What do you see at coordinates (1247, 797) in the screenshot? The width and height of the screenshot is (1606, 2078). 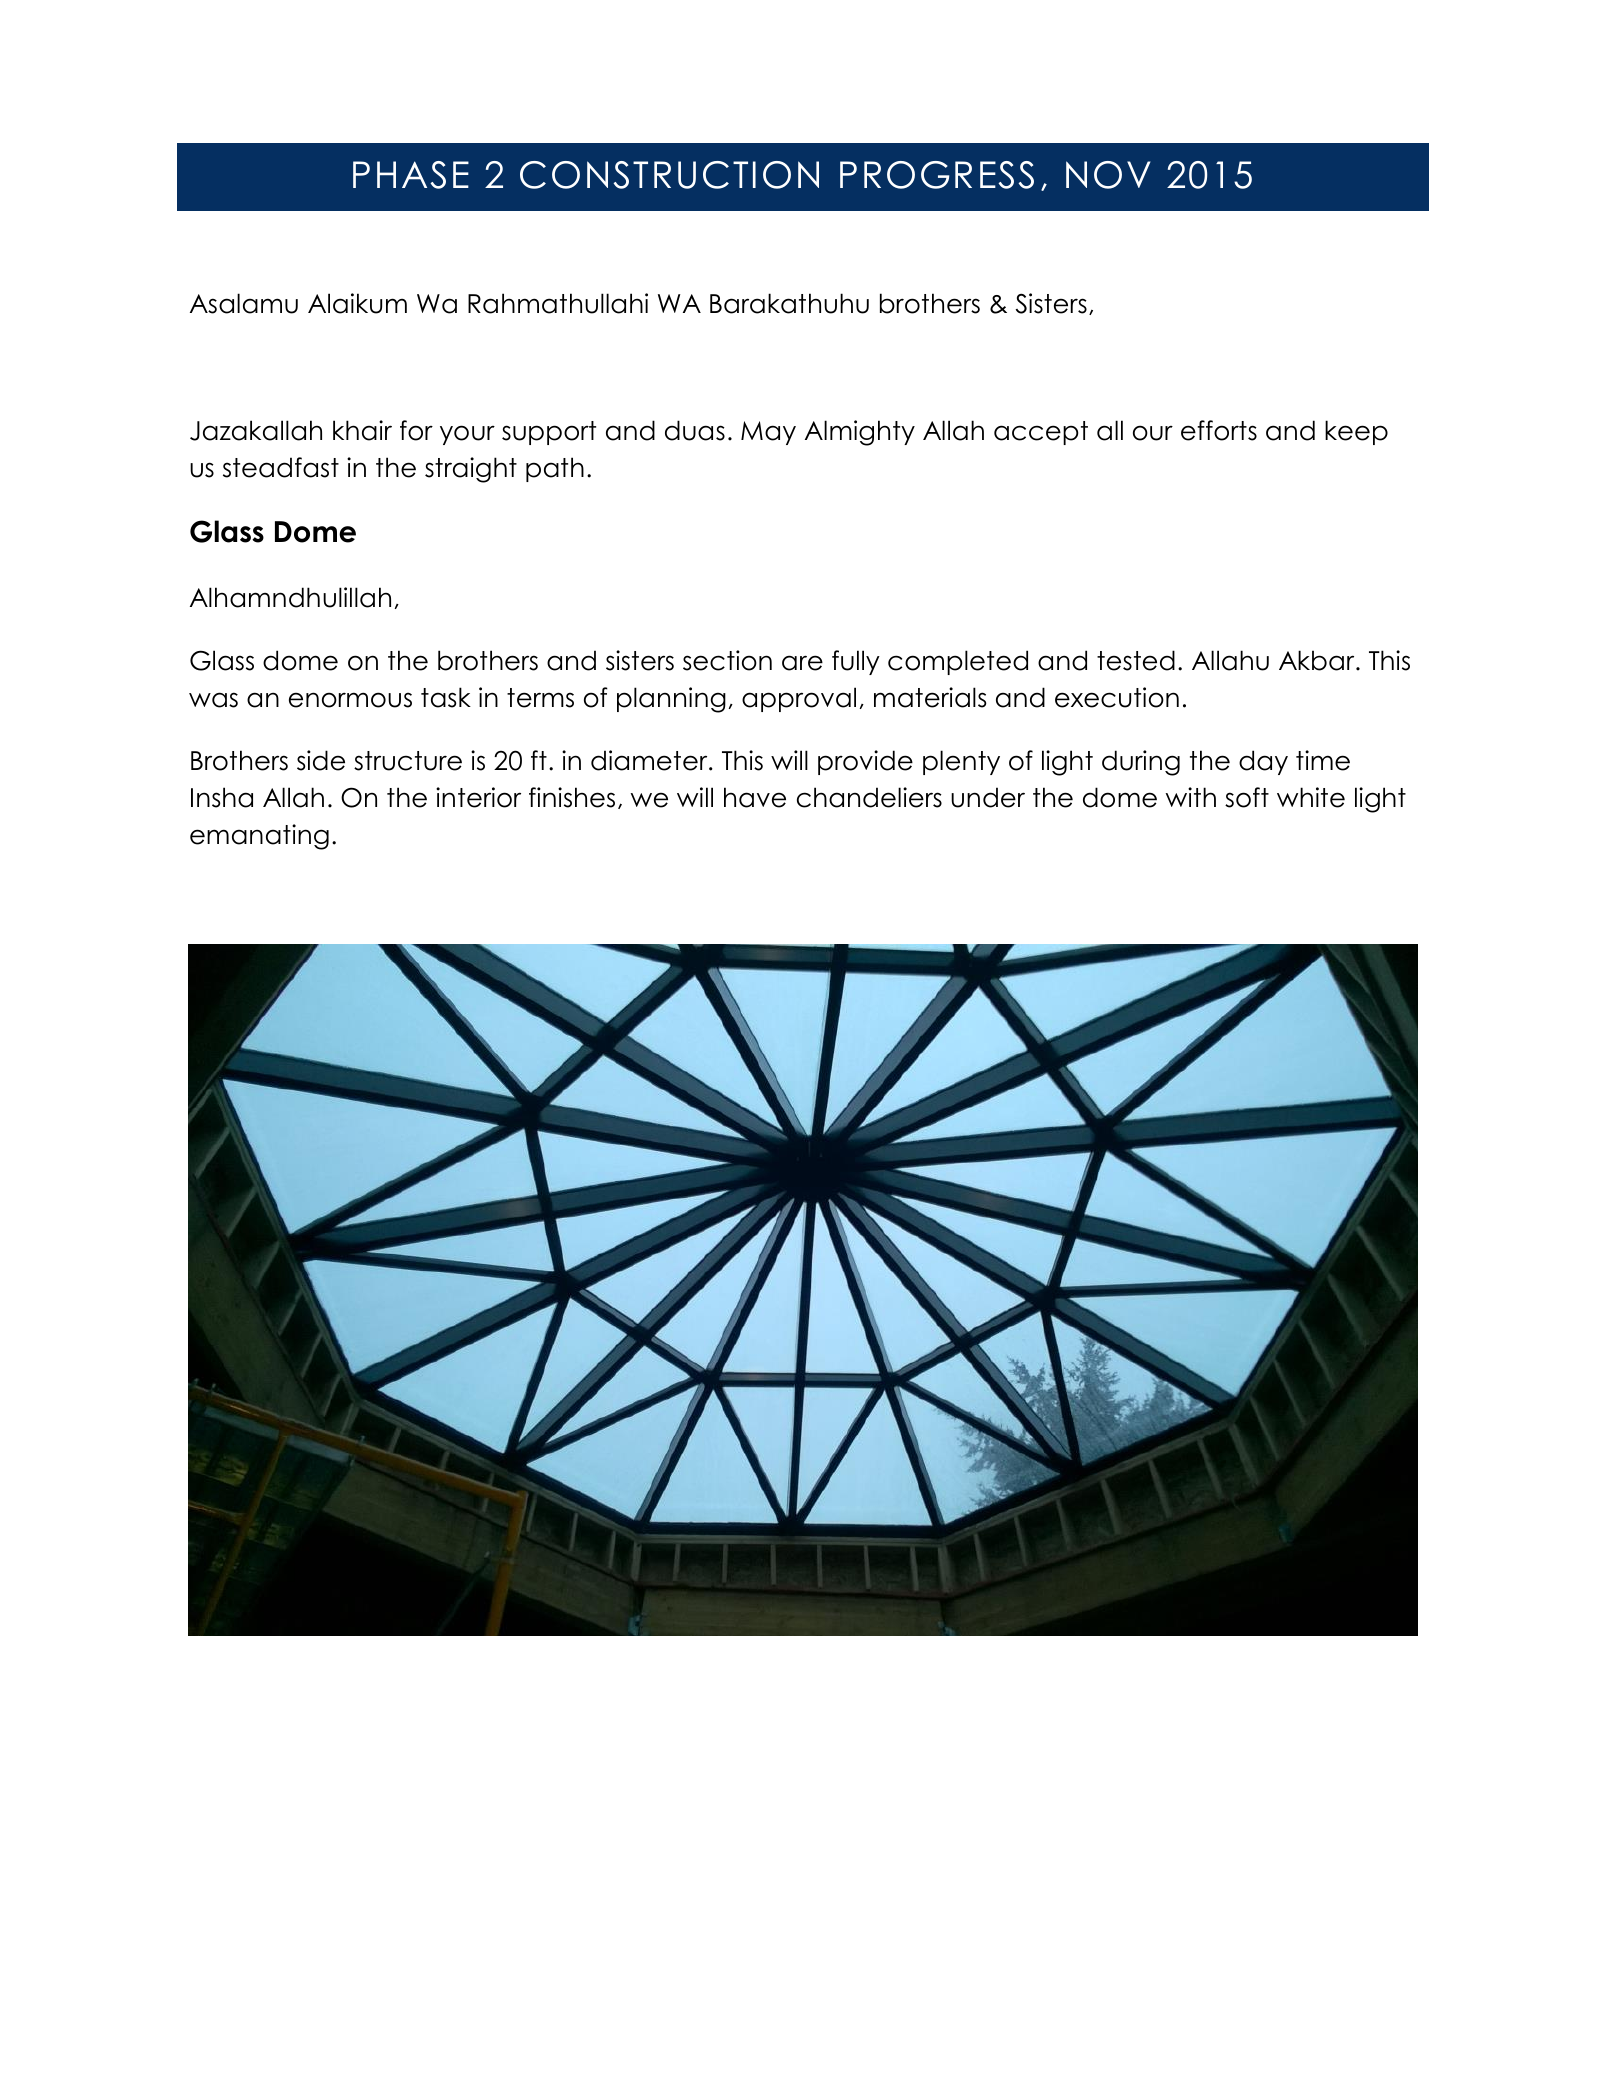 I see `soft` at bounding box center [1247, 797].
